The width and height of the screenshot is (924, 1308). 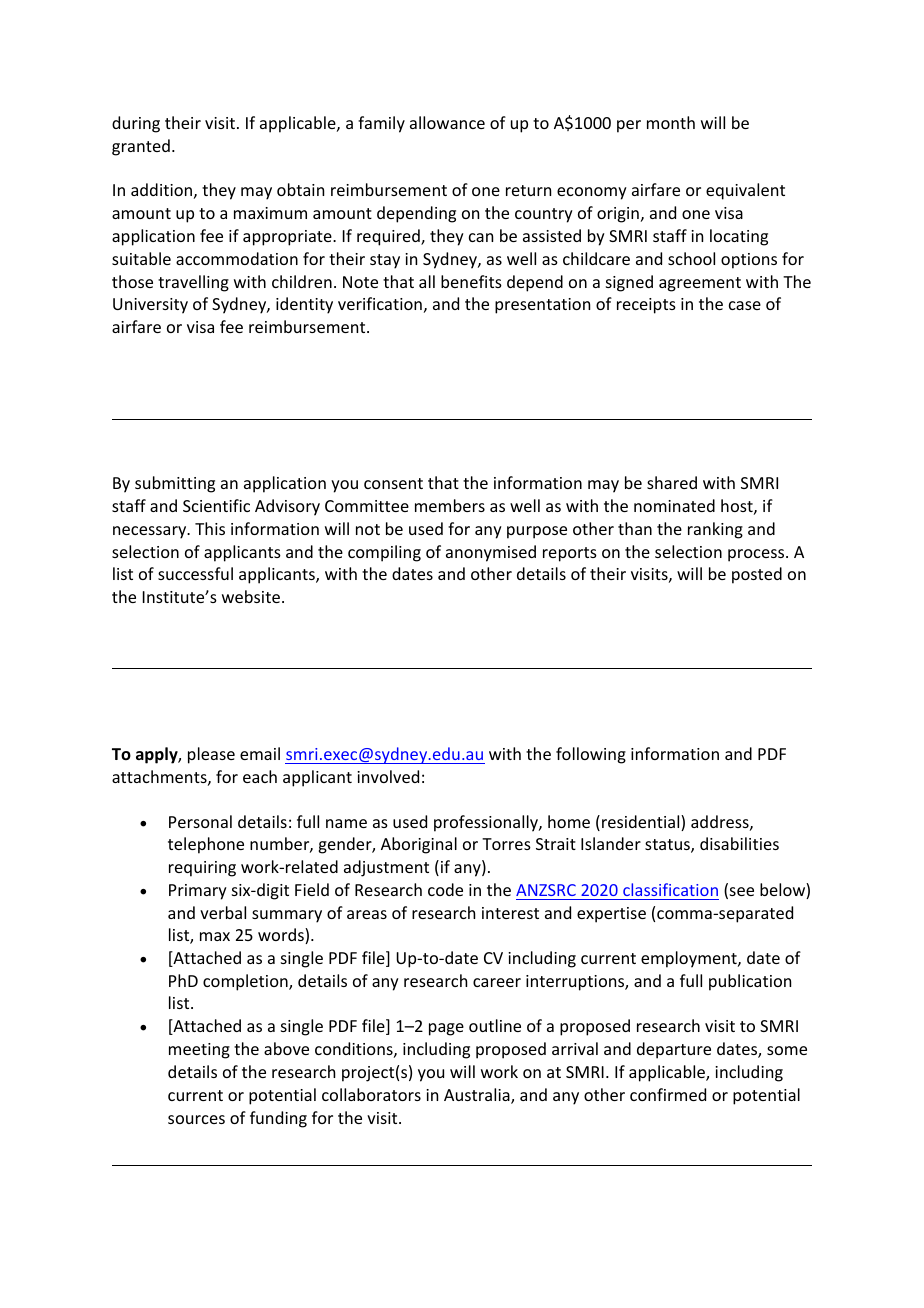 What do you see at coordinates (671, 122) in the screenshot?
I see `month` at bounding box center [671, 122].
